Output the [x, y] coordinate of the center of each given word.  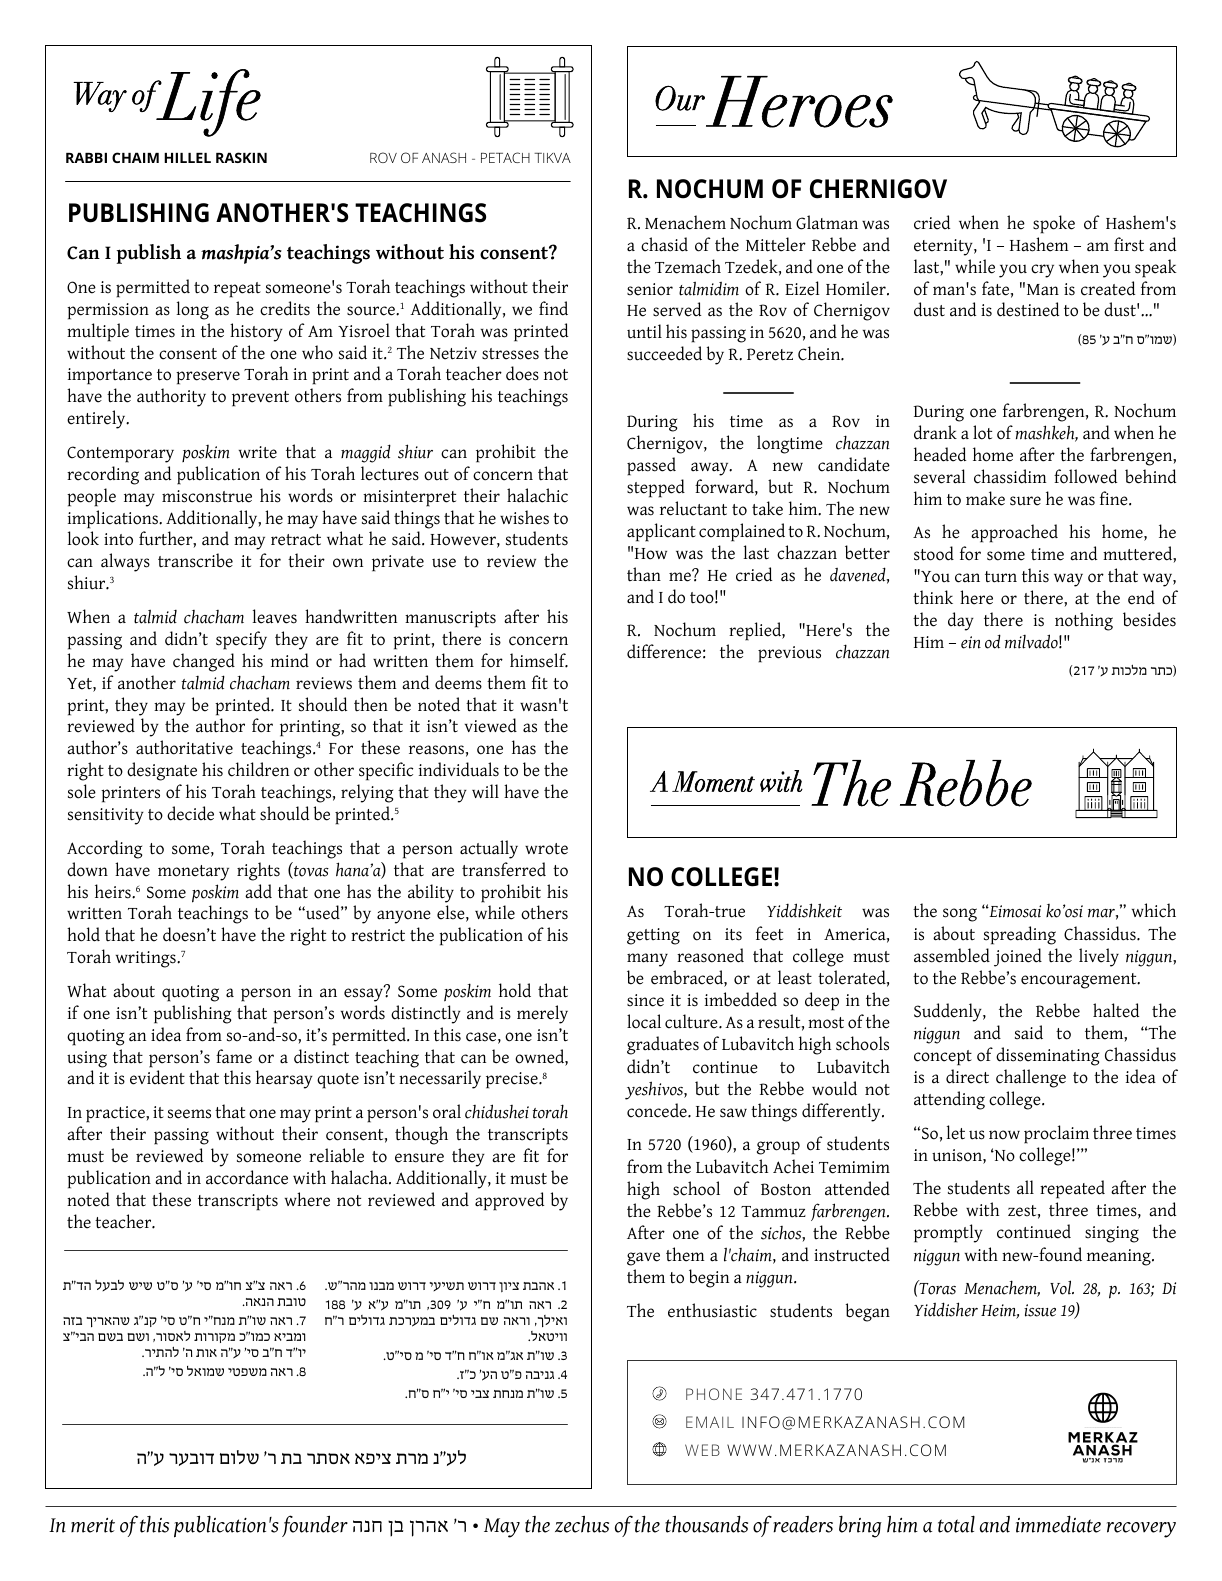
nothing [1084, 621]
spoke [1054, 224]
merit [93, 1525]
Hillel [187, 158]
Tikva [552, 158]
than [644, 574]
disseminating [1047, 1056]
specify [241, 640]
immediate [1058, 1524]
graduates [663, 1045]
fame [234, 1056]
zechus [582, 1524]
